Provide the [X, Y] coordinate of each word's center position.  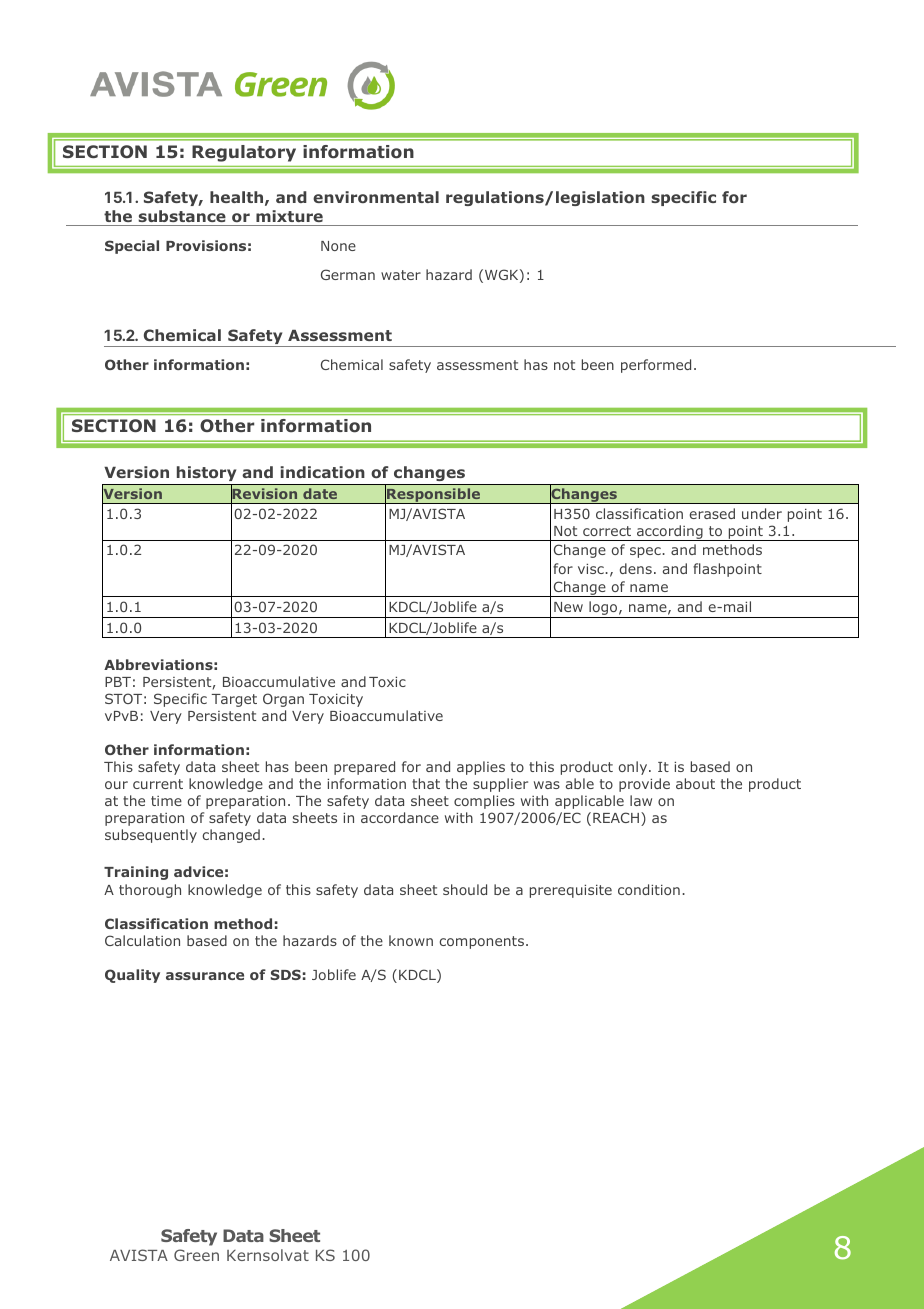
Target [234, 700]
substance [182, 216]
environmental [376, 197]
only [634, 768]
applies [481, 768]
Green [196, 1255]
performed [656, 366]
